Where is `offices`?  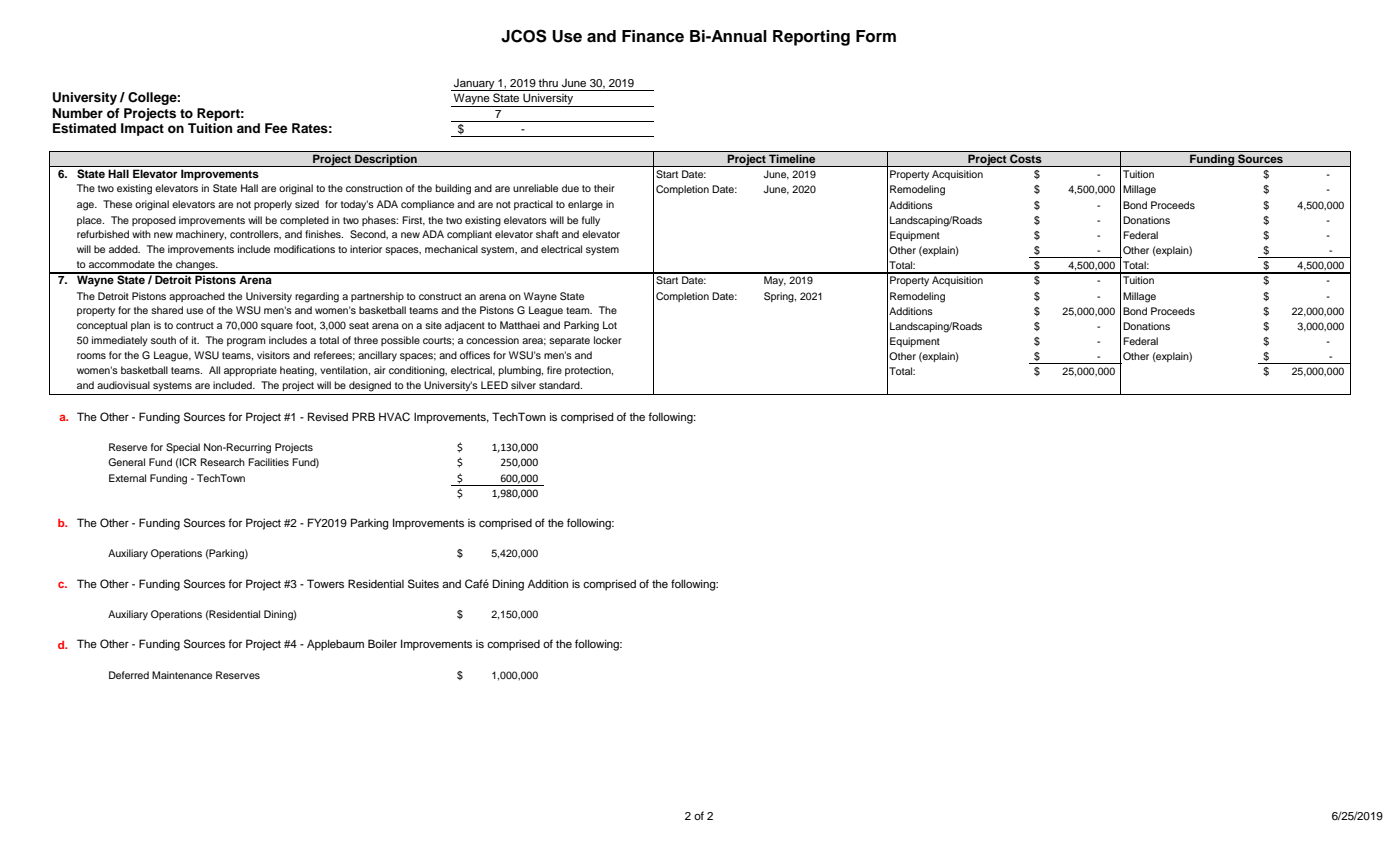
offices is located at coordinates (475, 355).
